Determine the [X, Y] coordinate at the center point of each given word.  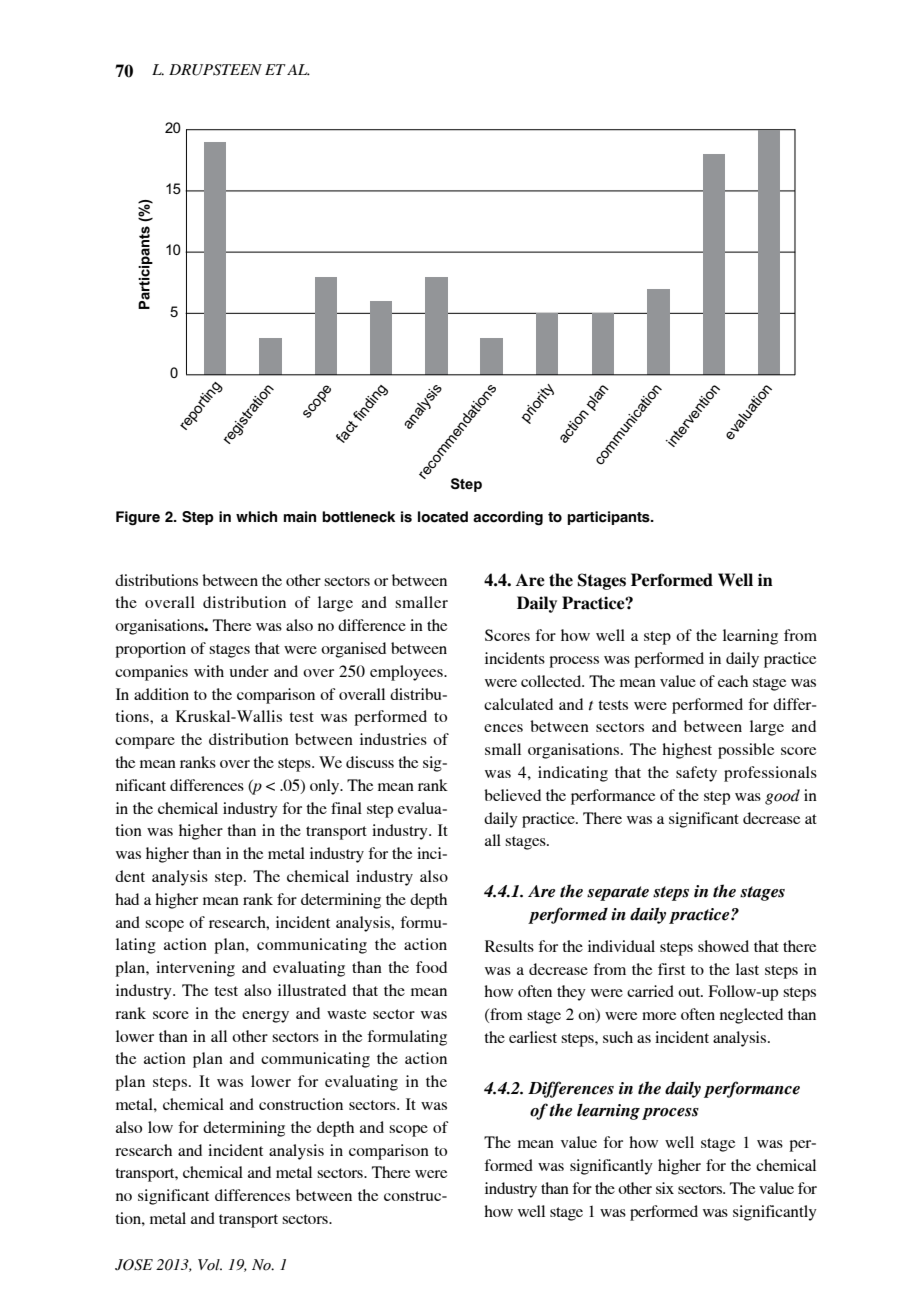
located [443, 517]
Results [509, 946]
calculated [518, 704]
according [508, 518]
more [659, 1016]
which [256, 517]
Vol [210, 1265]
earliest [533, 1037]
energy [265, 1017]
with [209, 671]
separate [618, 893]
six [665, 1188]
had [127, 899]
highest [687, 751]
